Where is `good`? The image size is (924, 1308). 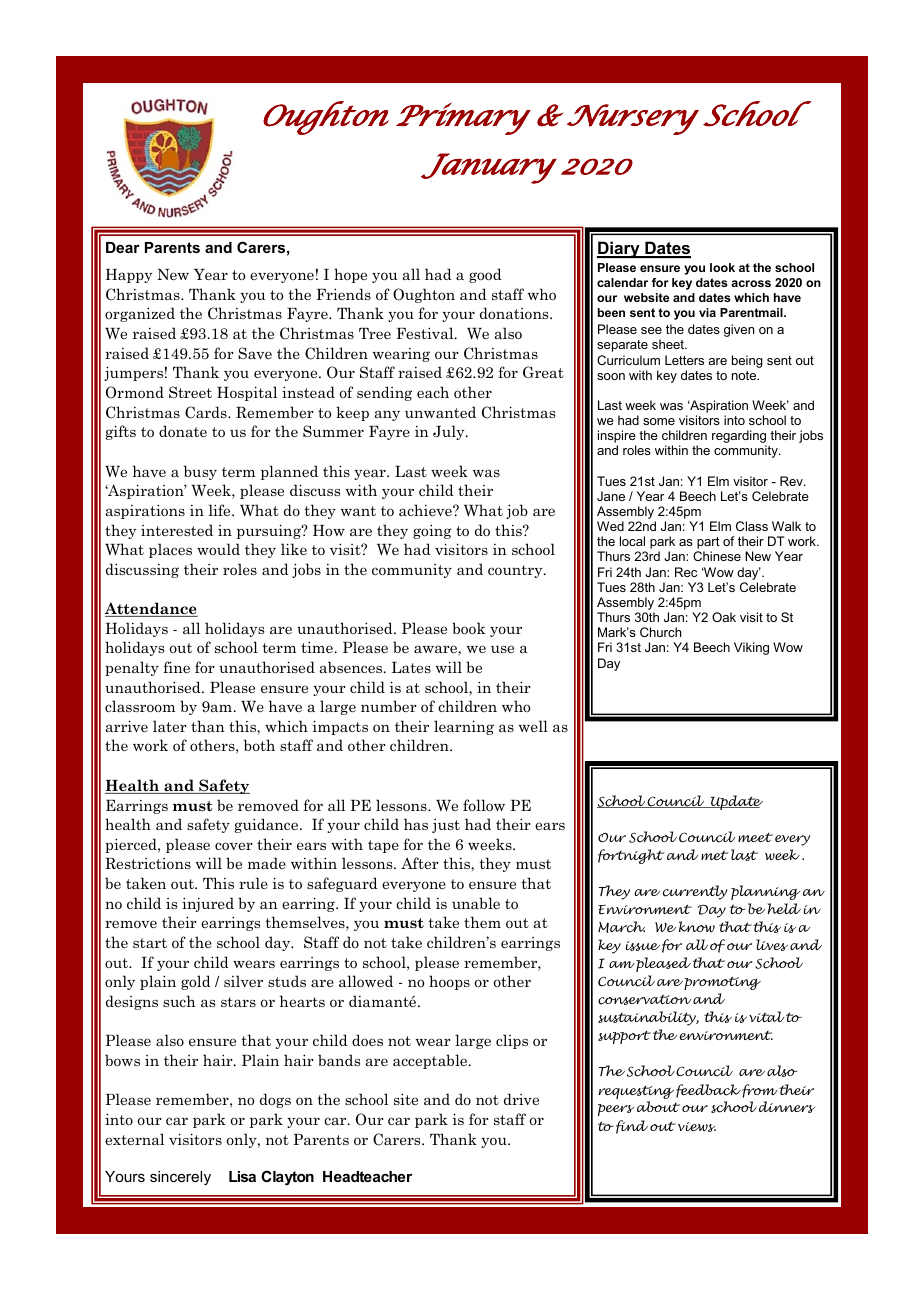 good is located at coordinates (485, 275).
